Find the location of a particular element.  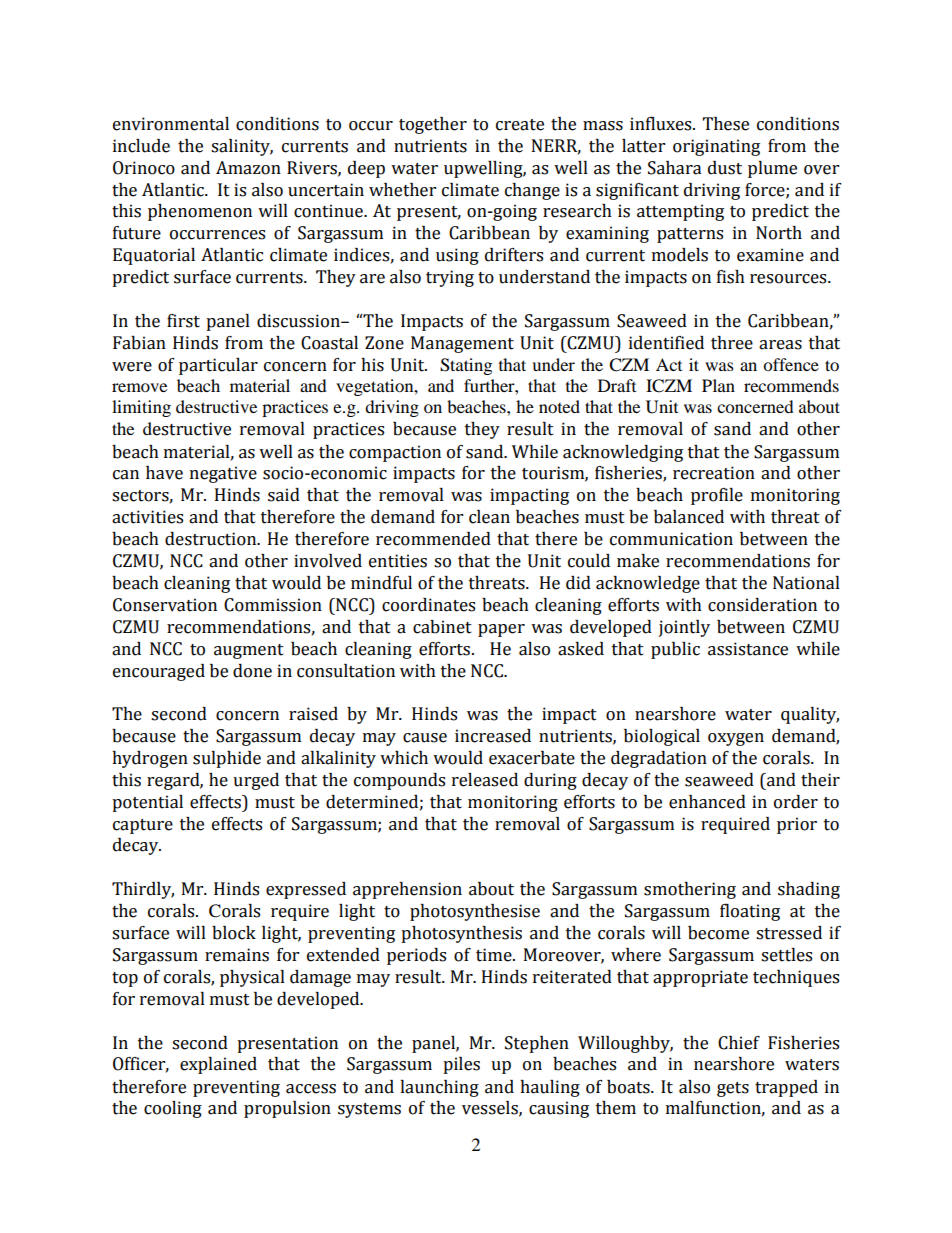

particular is located at coordinates (218, 366).
